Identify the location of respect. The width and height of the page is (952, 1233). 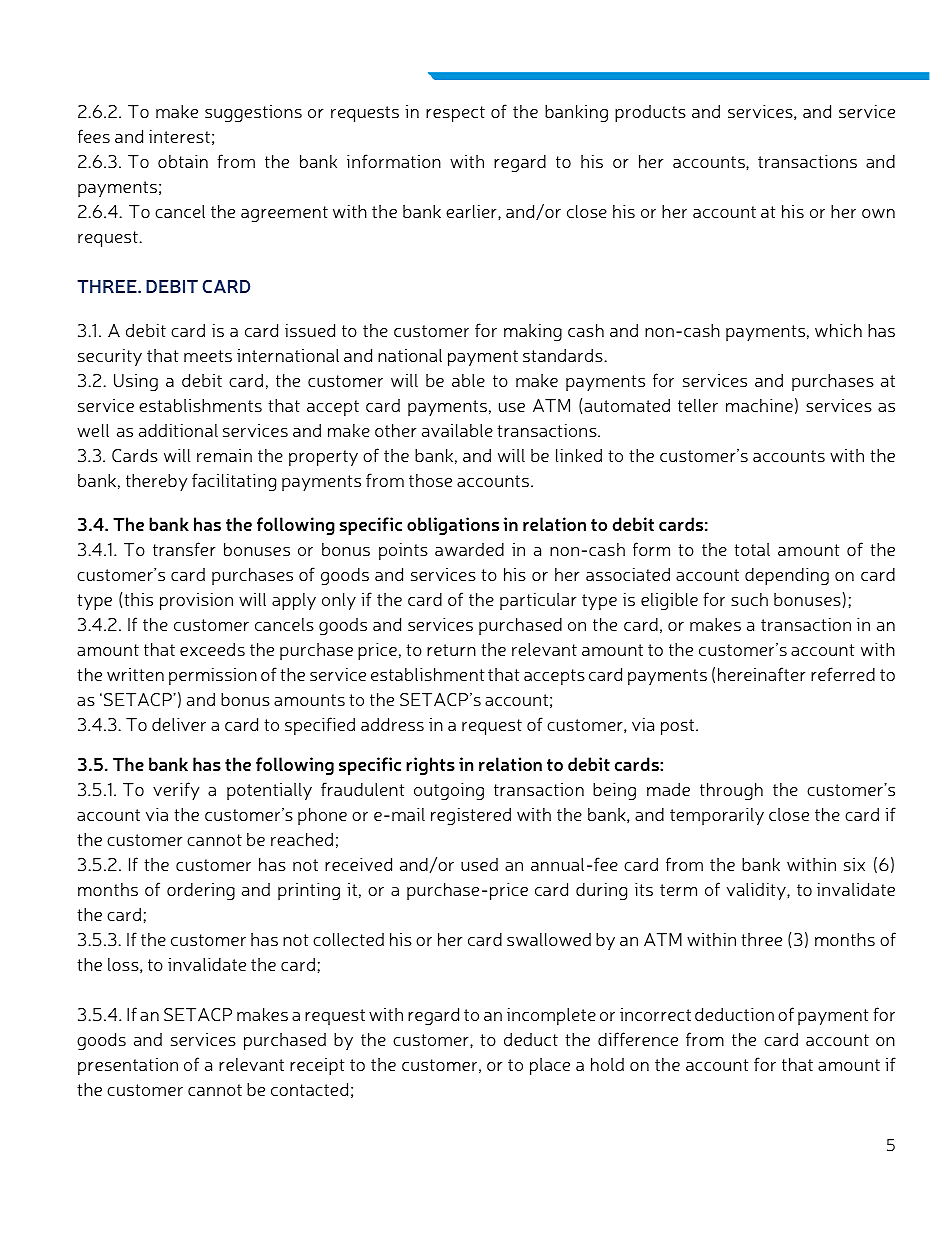
(455, 114).
